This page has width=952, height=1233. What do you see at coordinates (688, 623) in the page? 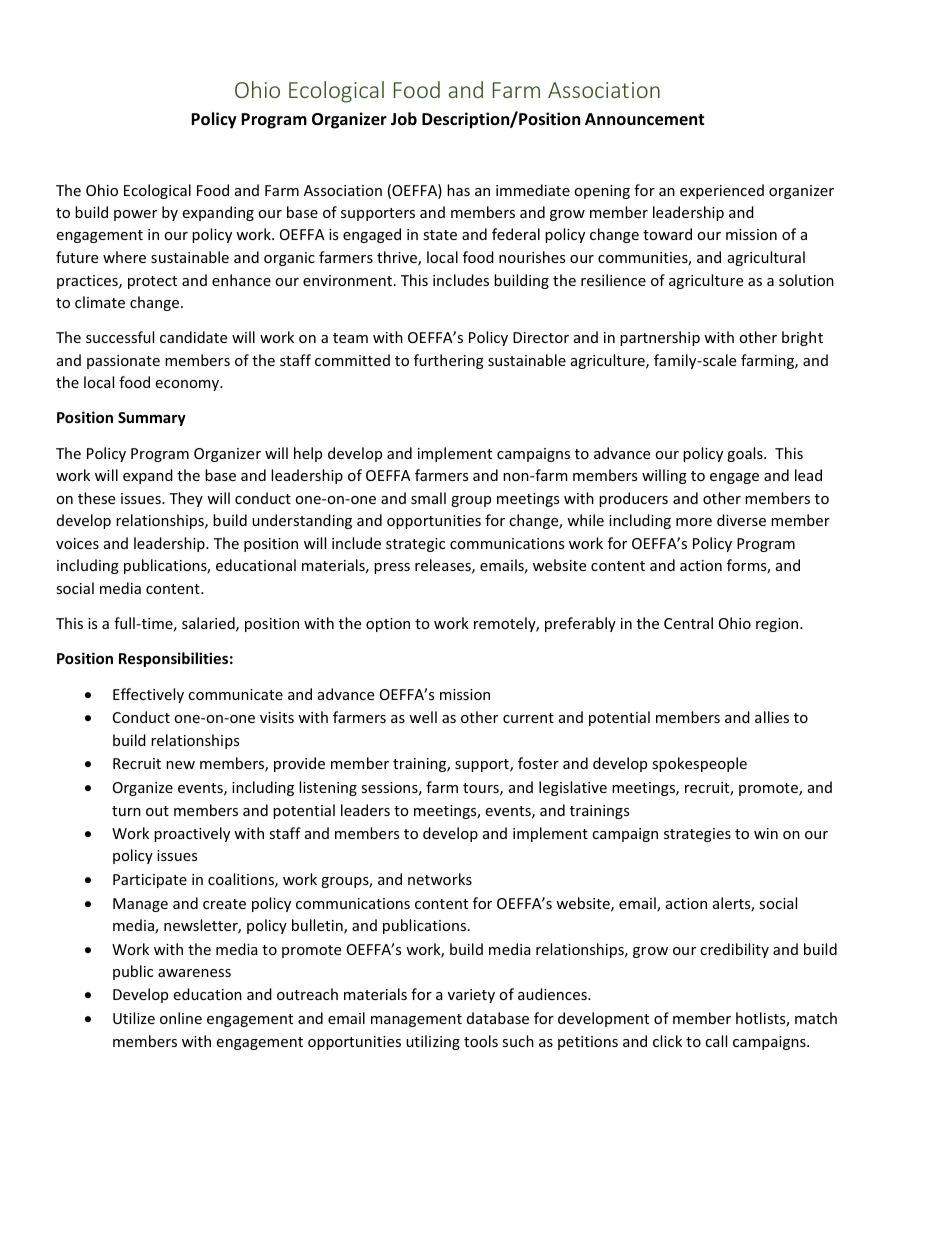
I see `Central` at bounding box center [688, 623].
